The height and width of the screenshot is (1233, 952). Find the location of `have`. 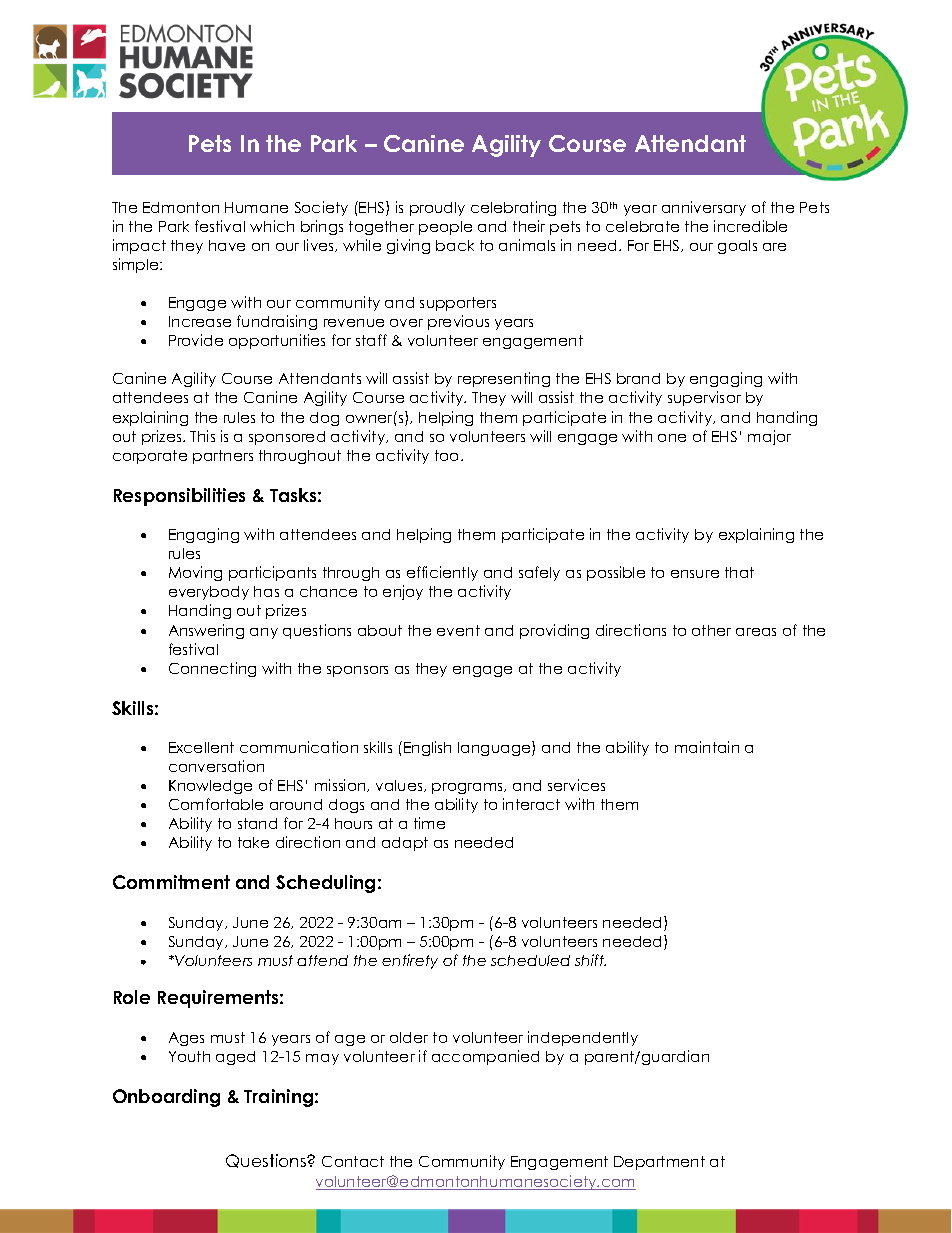

have is located at coordinates (227, 245).
